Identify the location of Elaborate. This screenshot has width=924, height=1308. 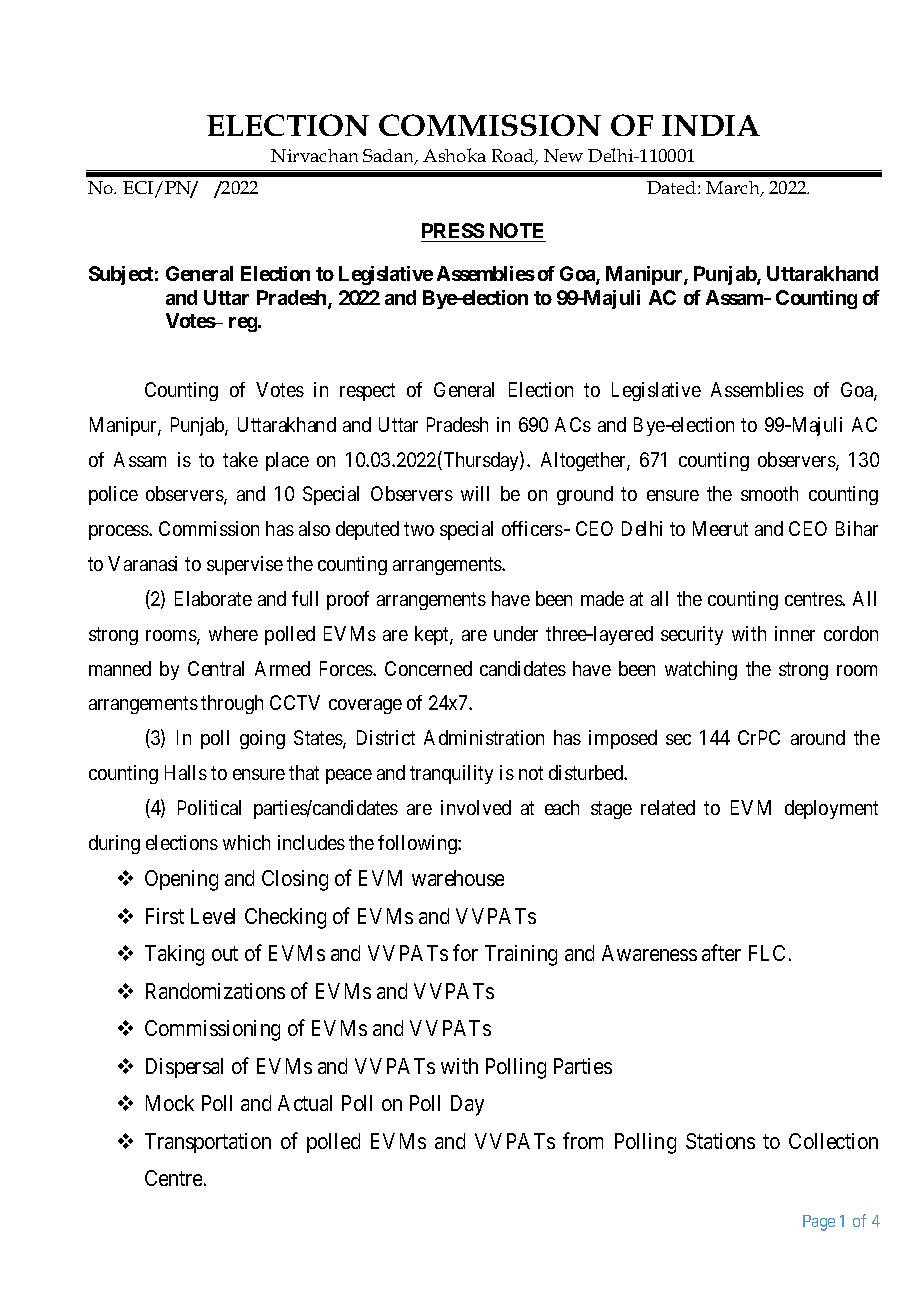
(213, 598).
